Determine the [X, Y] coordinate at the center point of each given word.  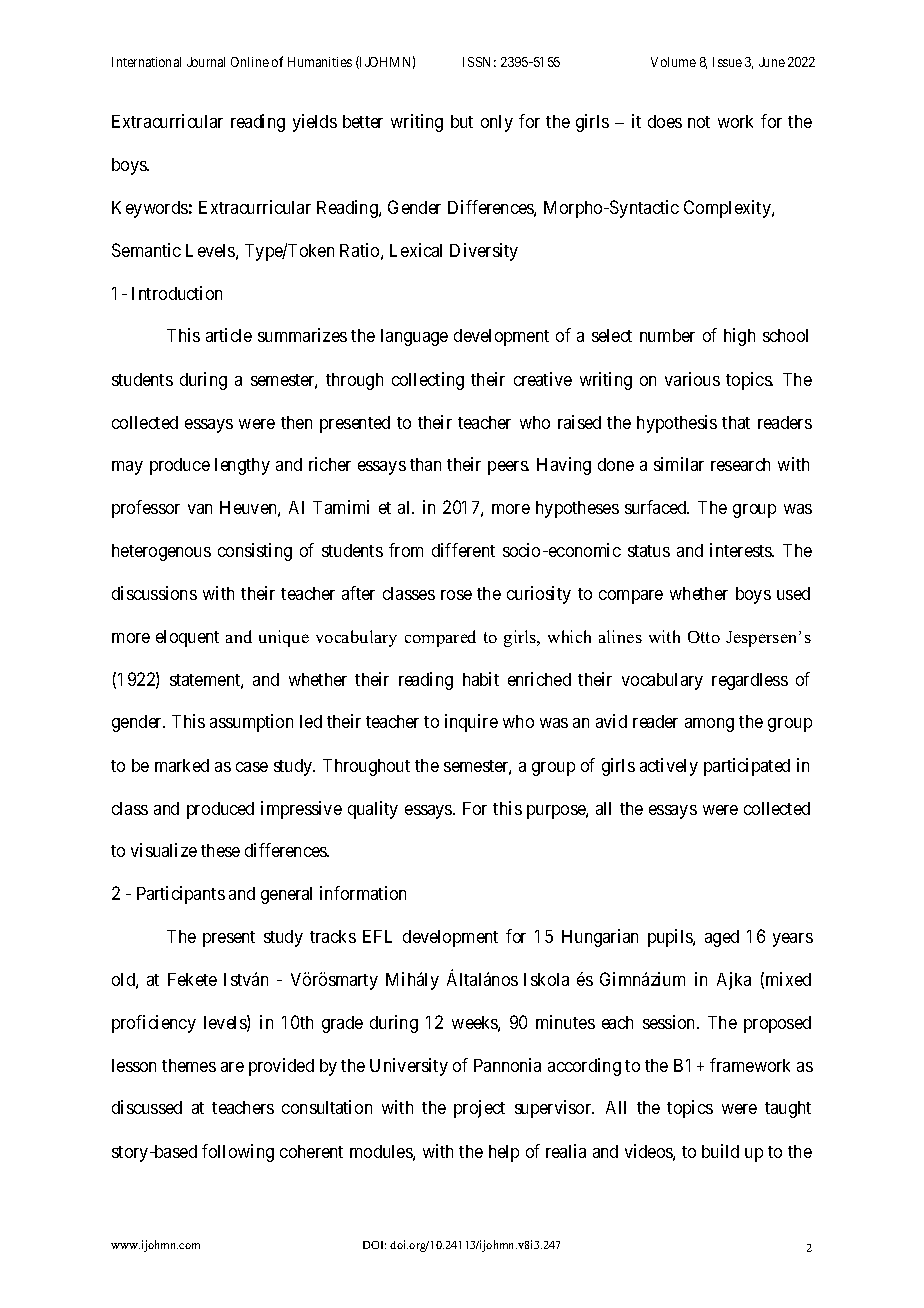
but [462, 121]
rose [456, 595]
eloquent [187, 638]
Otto [704, 637]
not [699, 122]
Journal [206, 62]
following [238, 1153]
